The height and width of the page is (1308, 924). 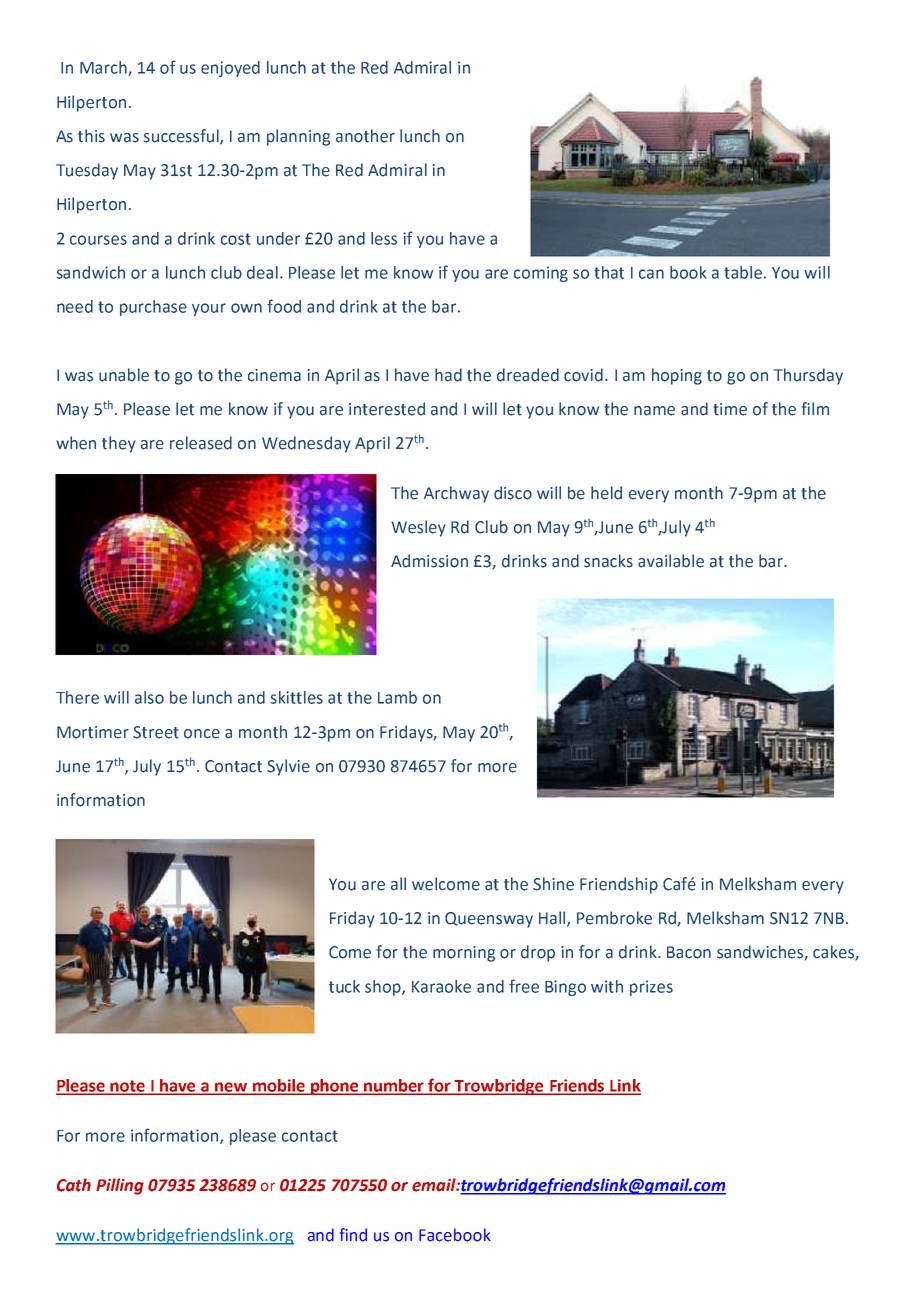 I want to click on Street, so click(x=156, y=732).
